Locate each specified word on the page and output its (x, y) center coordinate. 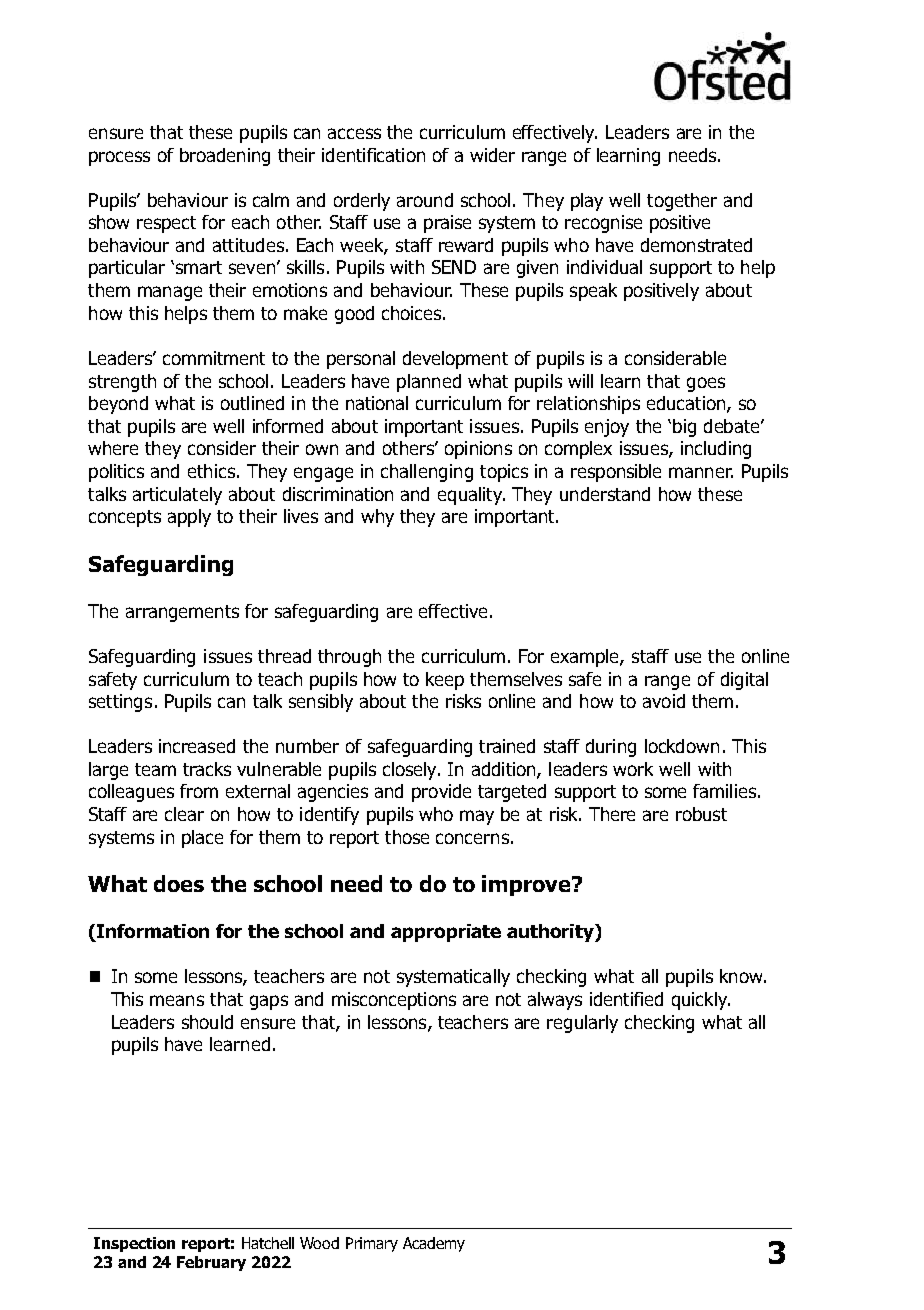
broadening (225, 157)
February (211, 1263)
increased (197, 746)
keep (445, 681)
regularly (582, 1024)
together (682, 202)
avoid (664, 701)
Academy (434, 1244)
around (425, 200)
